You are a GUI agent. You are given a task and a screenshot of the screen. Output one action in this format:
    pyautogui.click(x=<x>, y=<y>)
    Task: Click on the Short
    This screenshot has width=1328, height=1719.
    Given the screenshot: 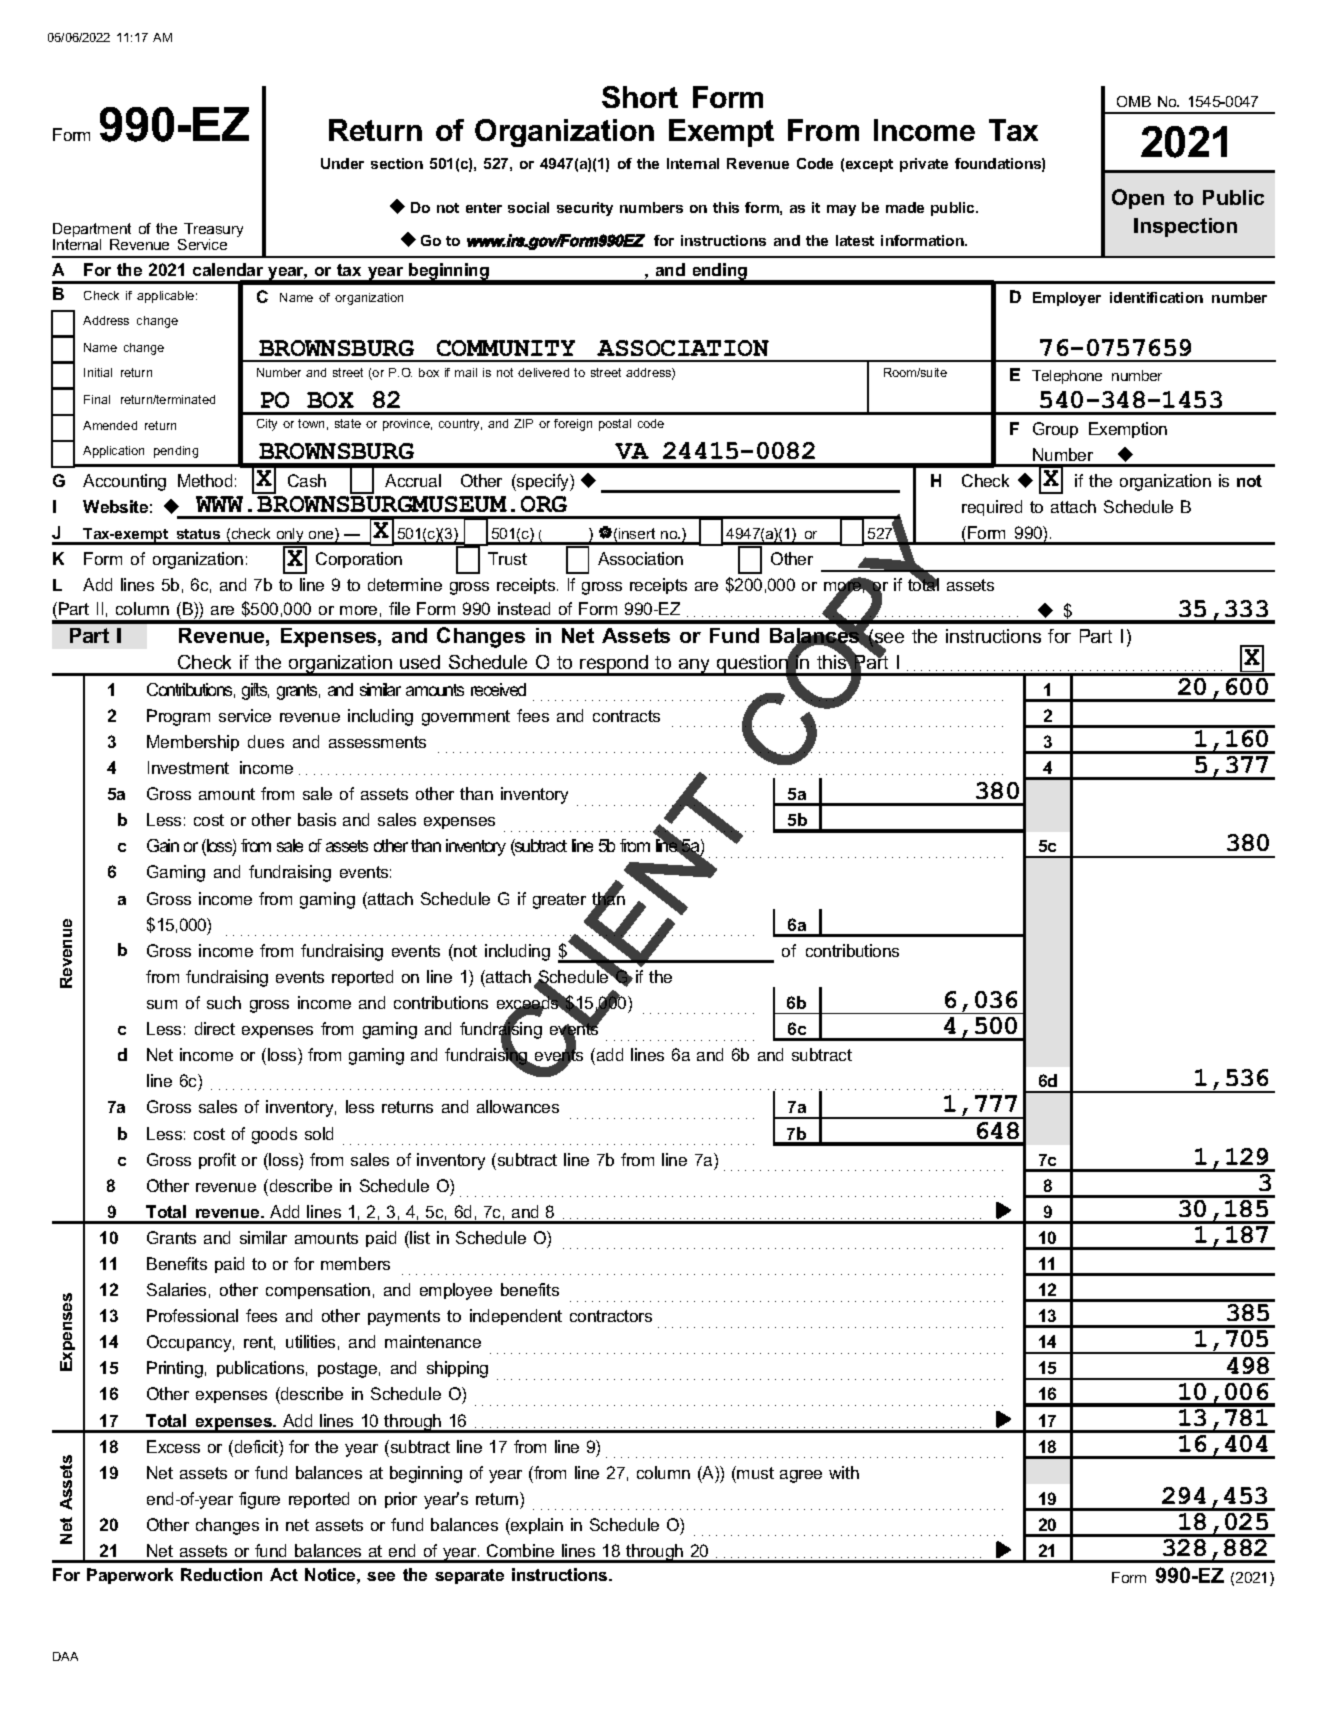 What is the action you would take?
    pyautogui.click(x=640, y=97)
